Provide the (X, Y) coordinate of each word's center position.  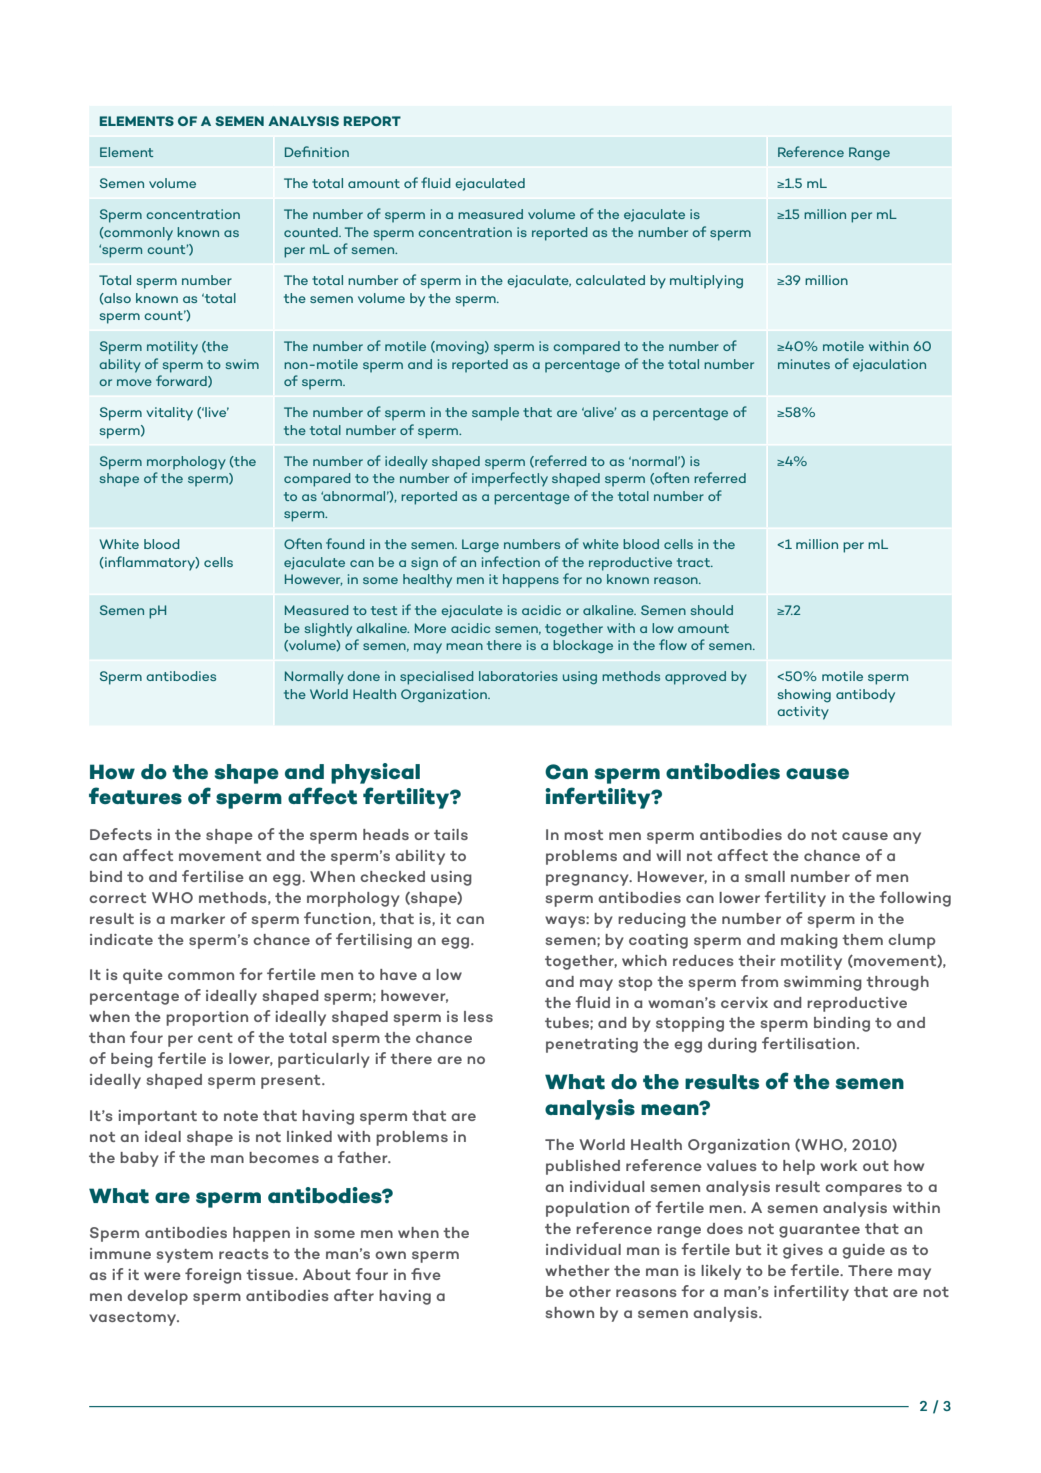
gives (803, 1251)
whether (577, 1270)
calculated (610, 280)
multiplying (706, 282)
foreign (213, 1276)
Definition (317, 151)
